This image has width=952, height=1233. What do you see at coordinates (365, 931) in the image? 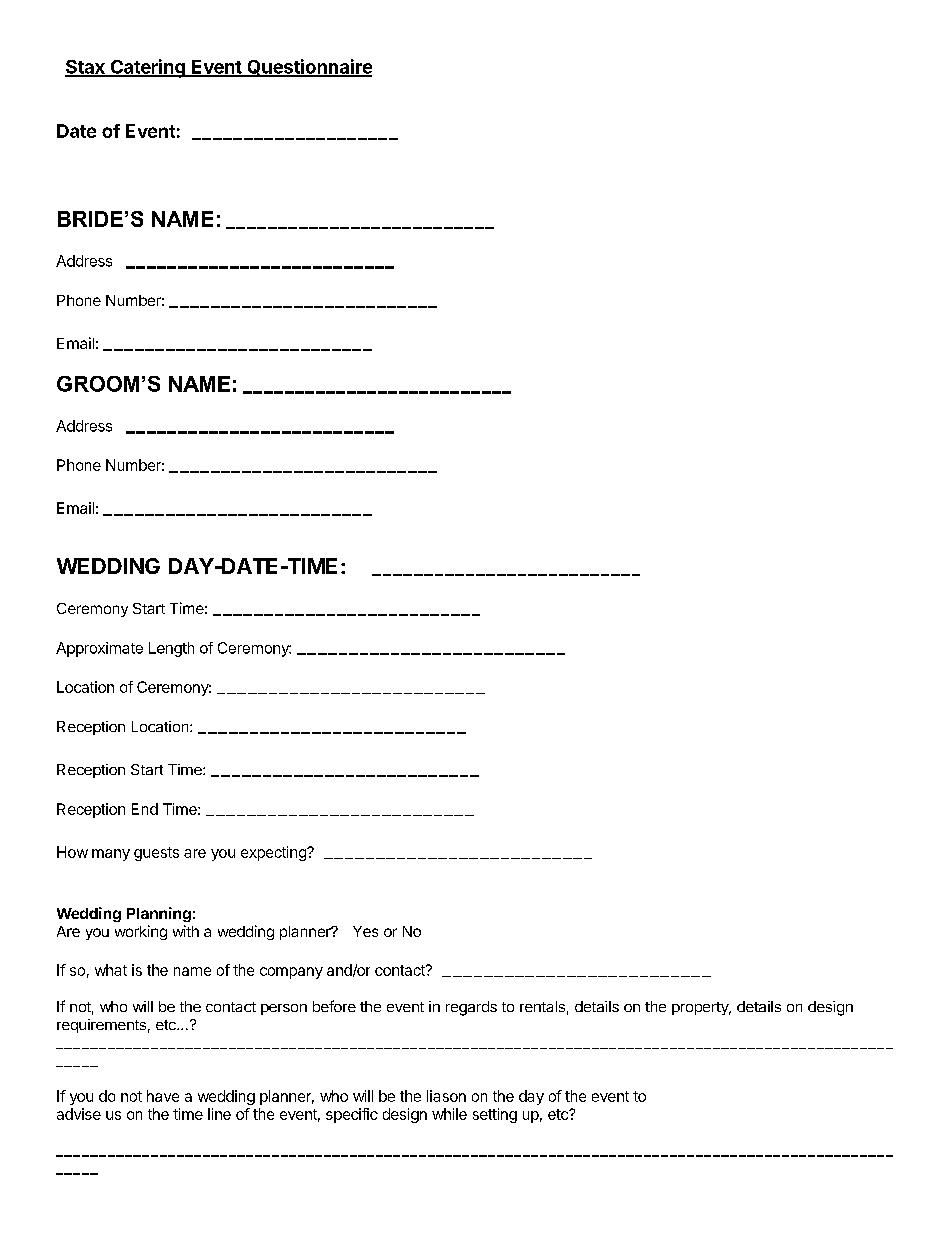
I see `Yes` at bounding box center [365, 931].
